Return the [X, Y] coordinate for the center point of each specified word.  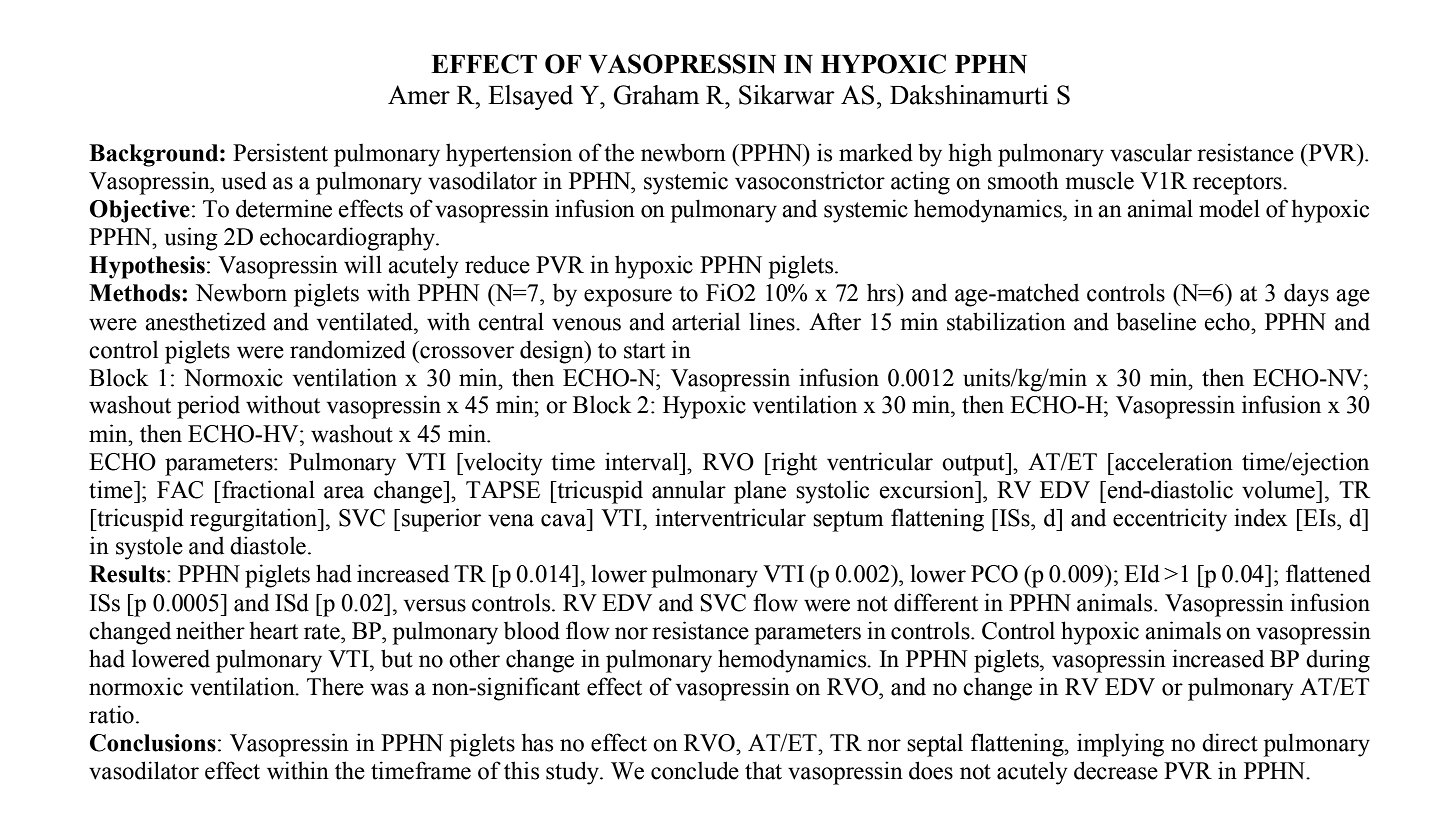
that [763, 770]
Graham [656, 95]
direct [1230, 742]
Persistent [280, 152]
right [793, 464]
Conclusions [153, 743]
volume [1279, 489]
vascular [1151, 152]
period [208, 407]
